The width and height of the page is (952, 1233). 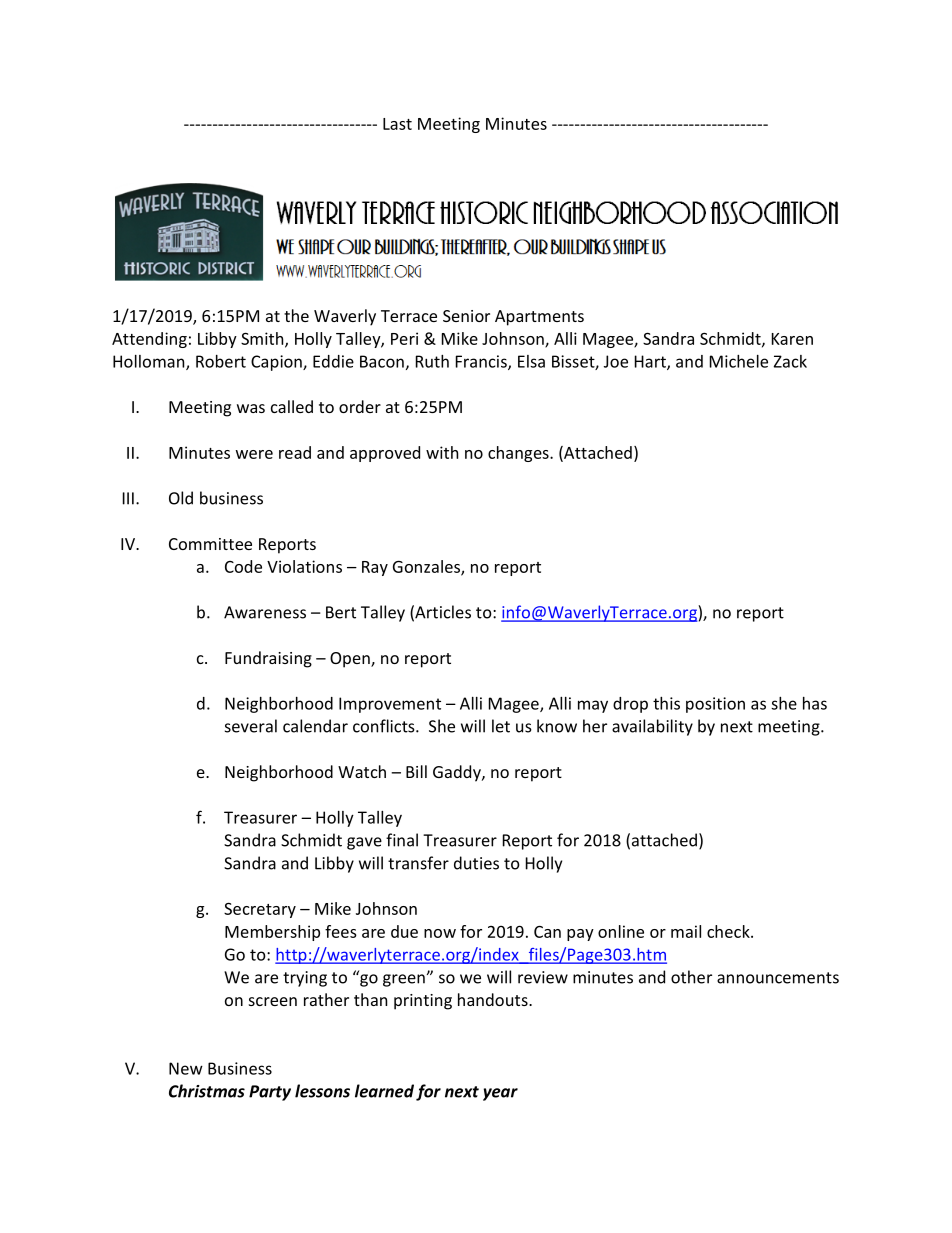 I want to click on Karen, so click(x=792, y=339).
